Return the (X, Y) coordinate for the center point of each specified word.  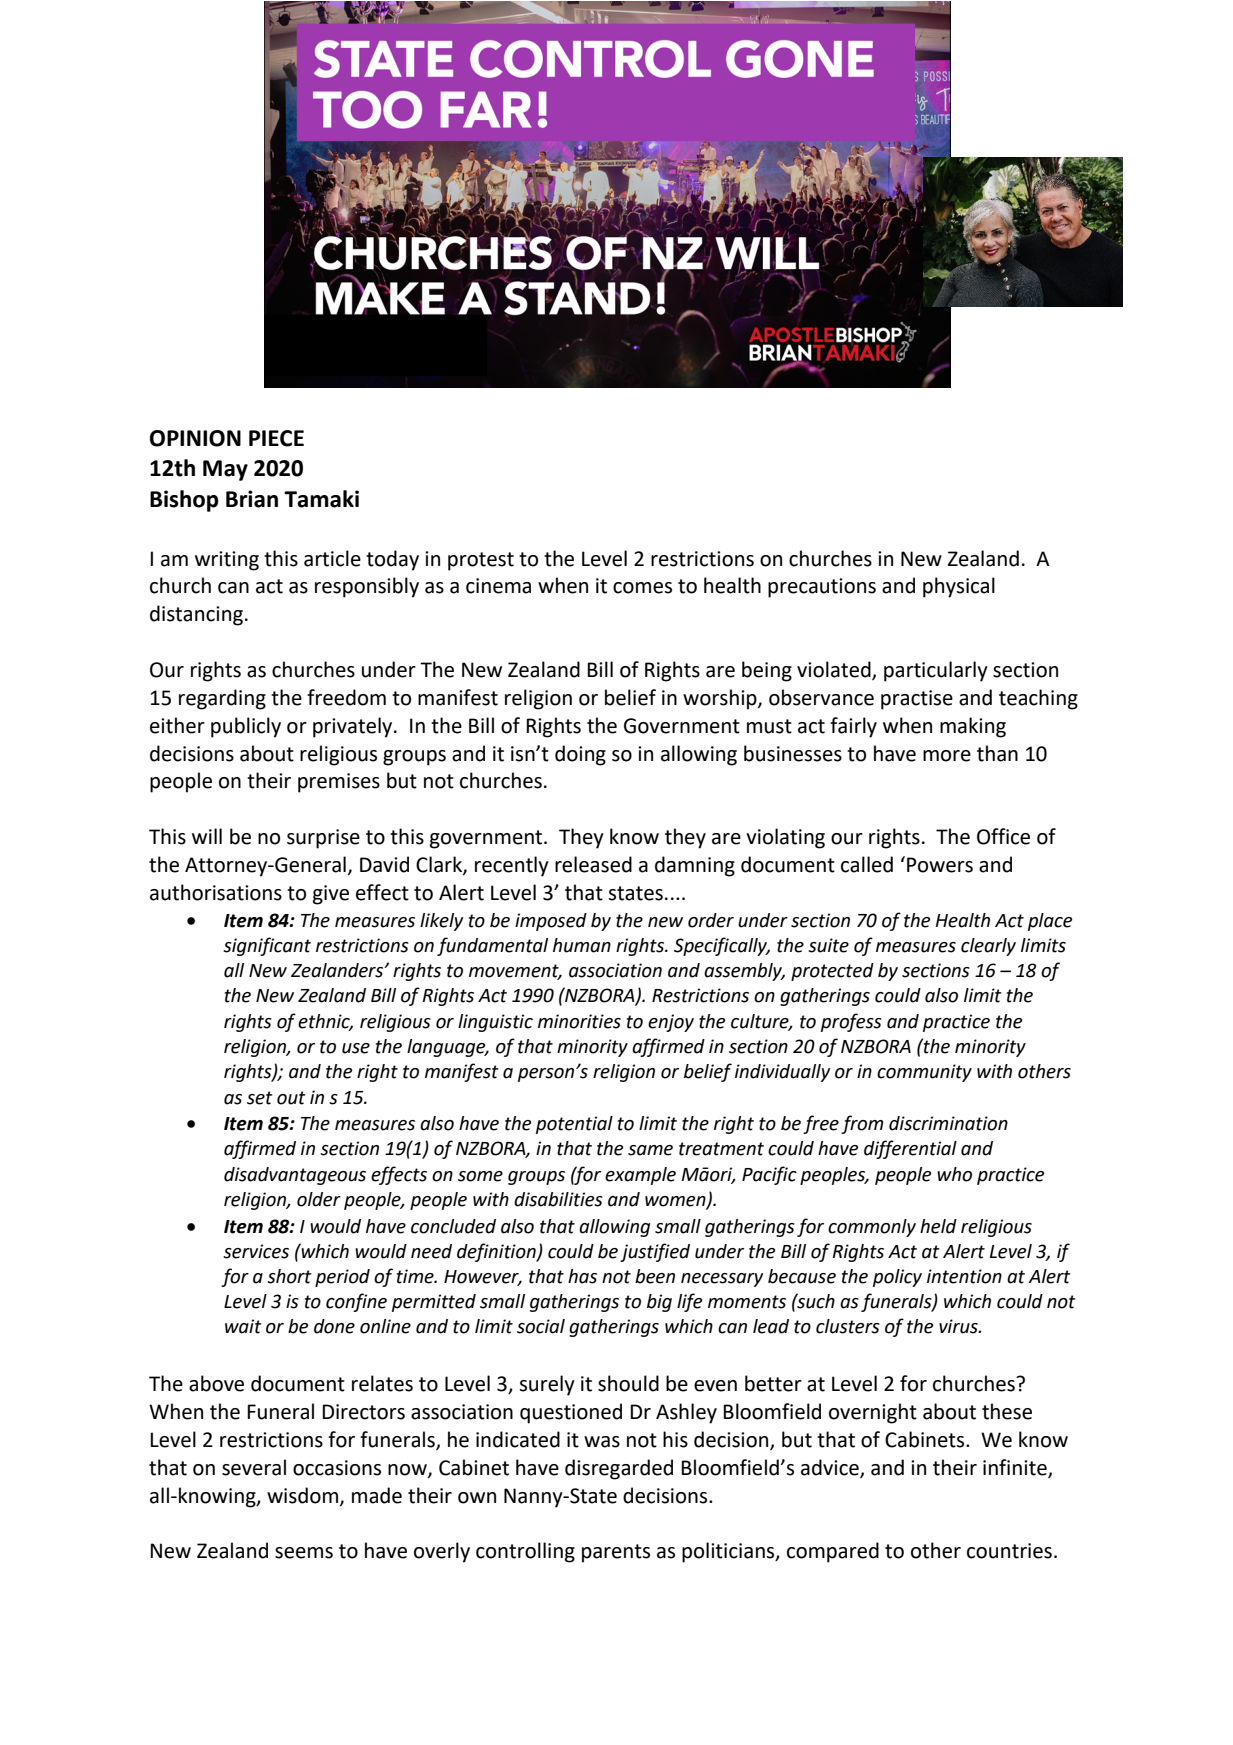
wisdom (304, 1496)
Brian (252, 499)
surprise (323, 839)
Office (1003, 836)
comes (642, 588)
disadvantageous (295, 1176)
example (640, 1176)
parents (616, 1553)
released (593, 864)
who (954, 1174)
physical (959, 587)
